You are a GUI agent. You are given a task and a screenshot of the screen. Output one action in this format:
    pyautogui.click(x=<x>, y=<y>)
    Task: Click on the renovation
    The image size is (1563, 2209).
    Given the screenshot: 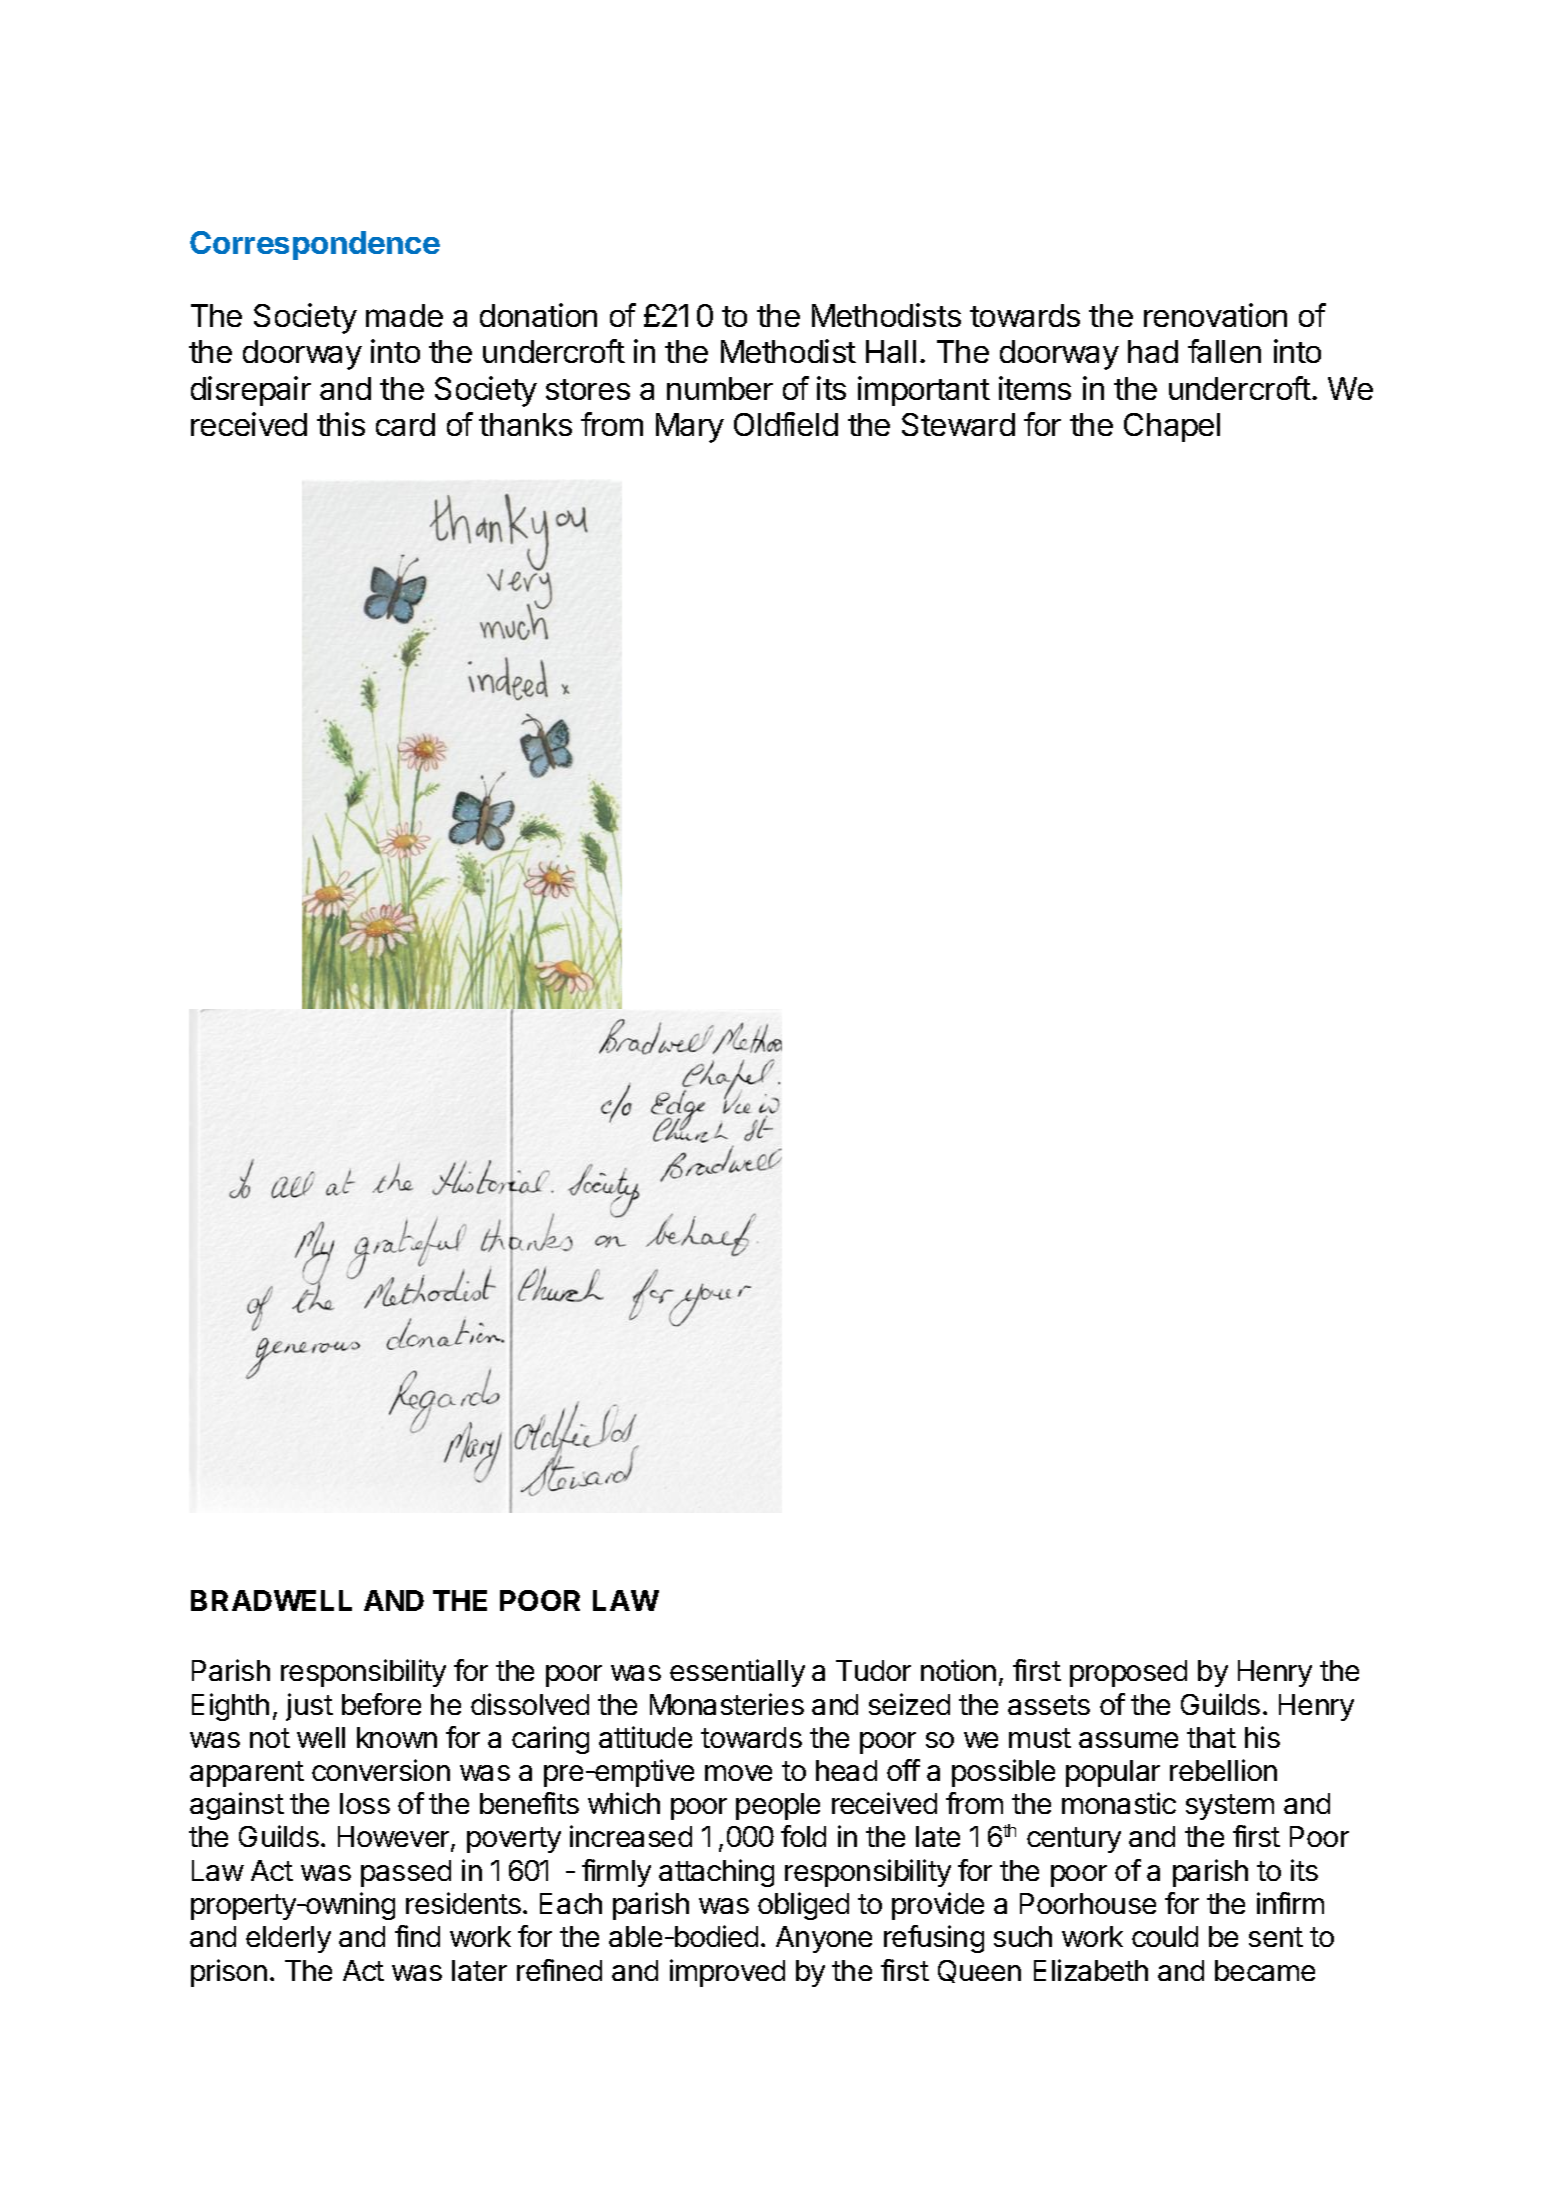 What is the action you would take?
    pyautogui.click(x=1215, y=315)
